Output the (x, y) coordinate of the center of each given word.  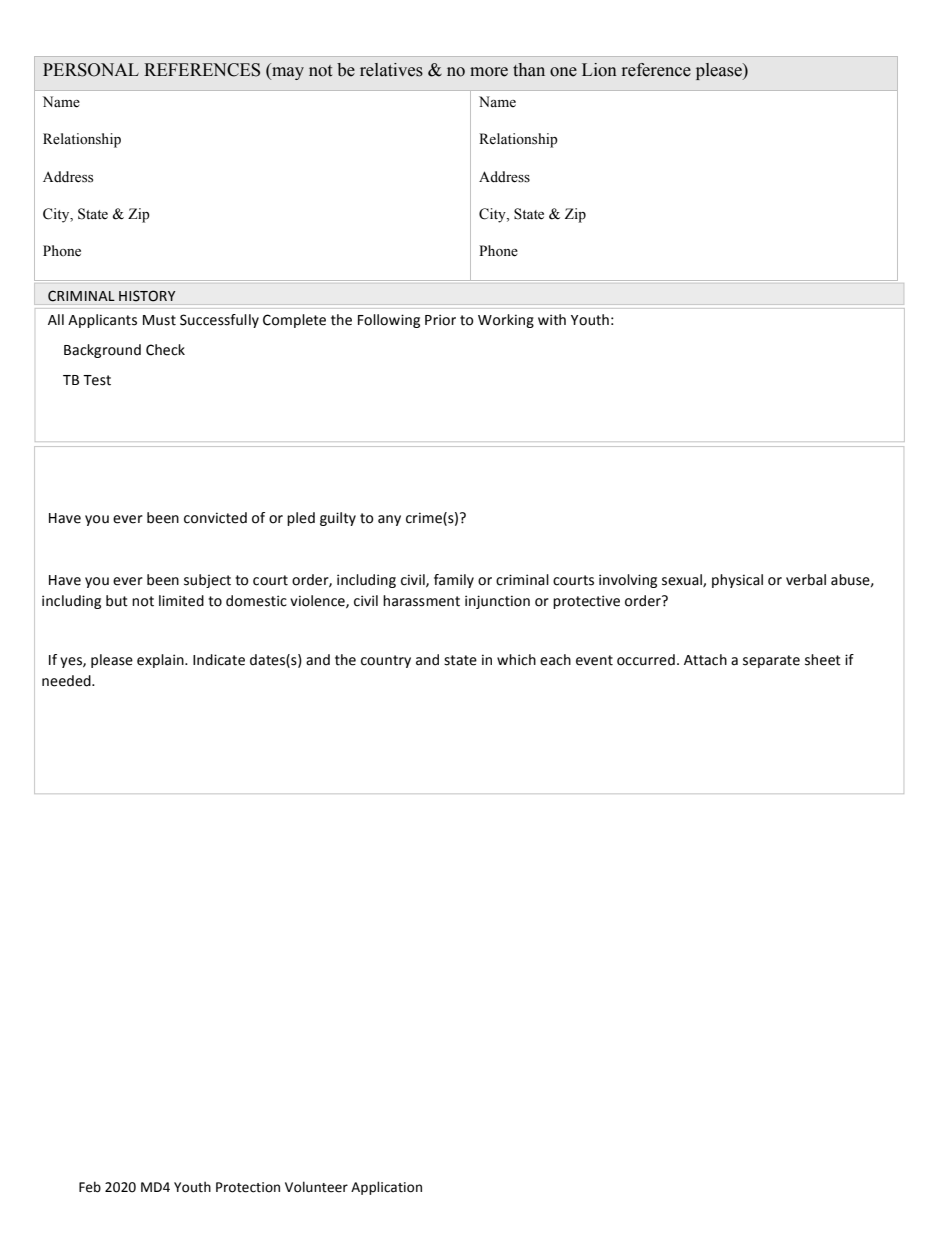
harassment (421, 601)
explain (161, 661)
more (489, 72)
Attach (705, 660)
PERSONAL (91, 70)
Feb (90, 1187)
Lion (599, 70)
